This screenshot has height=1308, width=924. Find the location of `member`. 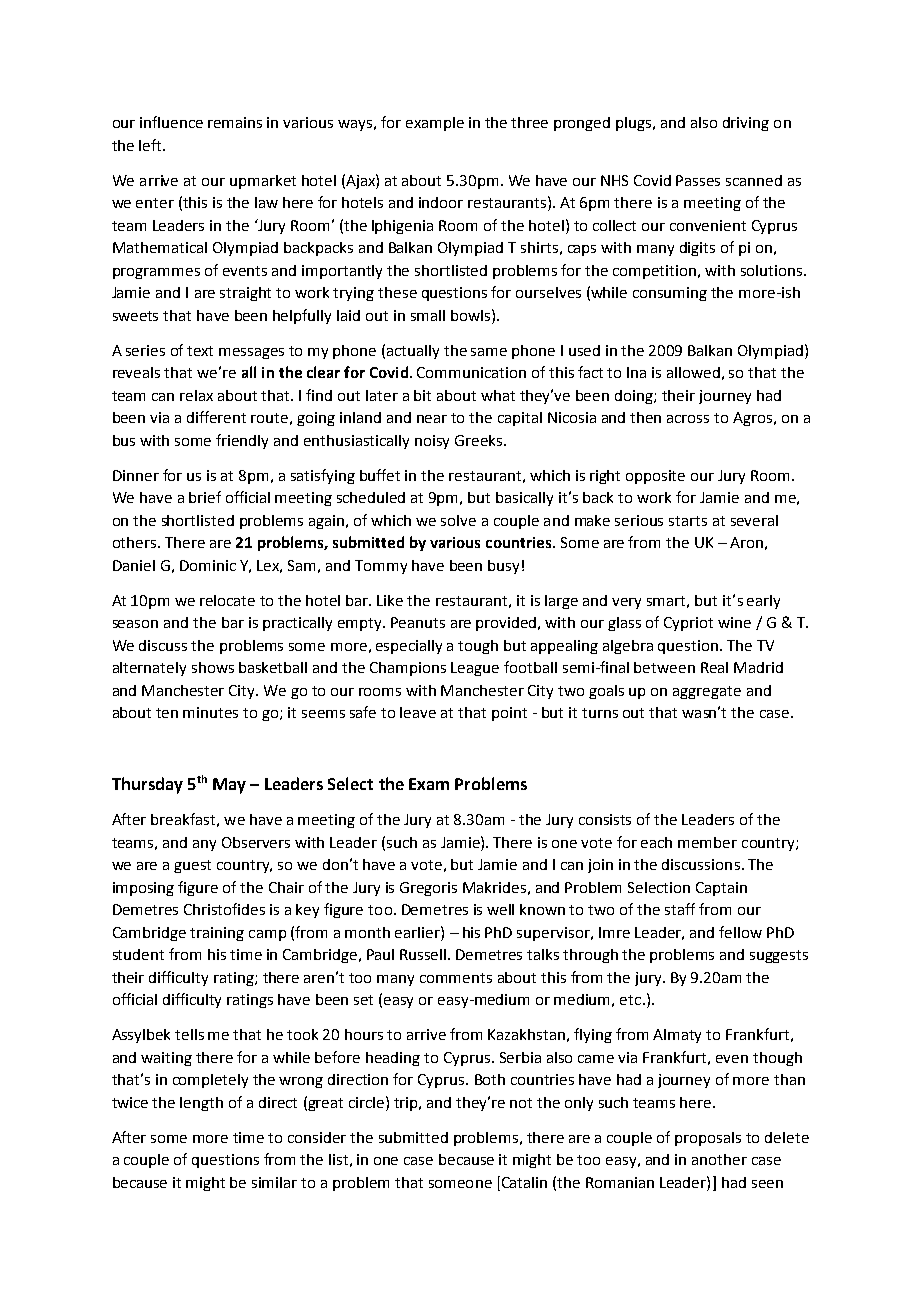

member is located at coordinates (707, 842).
